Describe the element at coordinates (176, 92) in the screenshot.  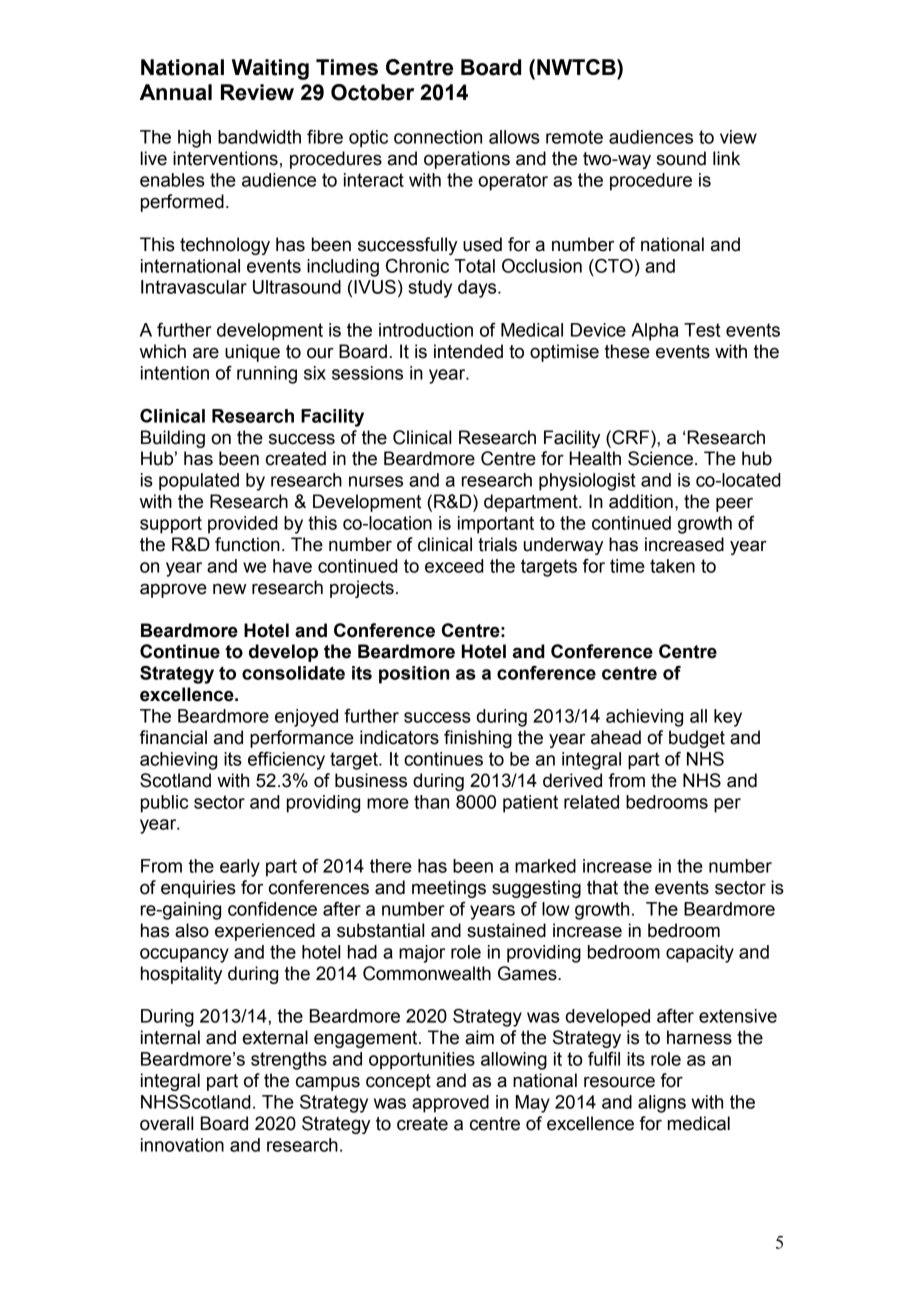
I see `Annual` at that location.
